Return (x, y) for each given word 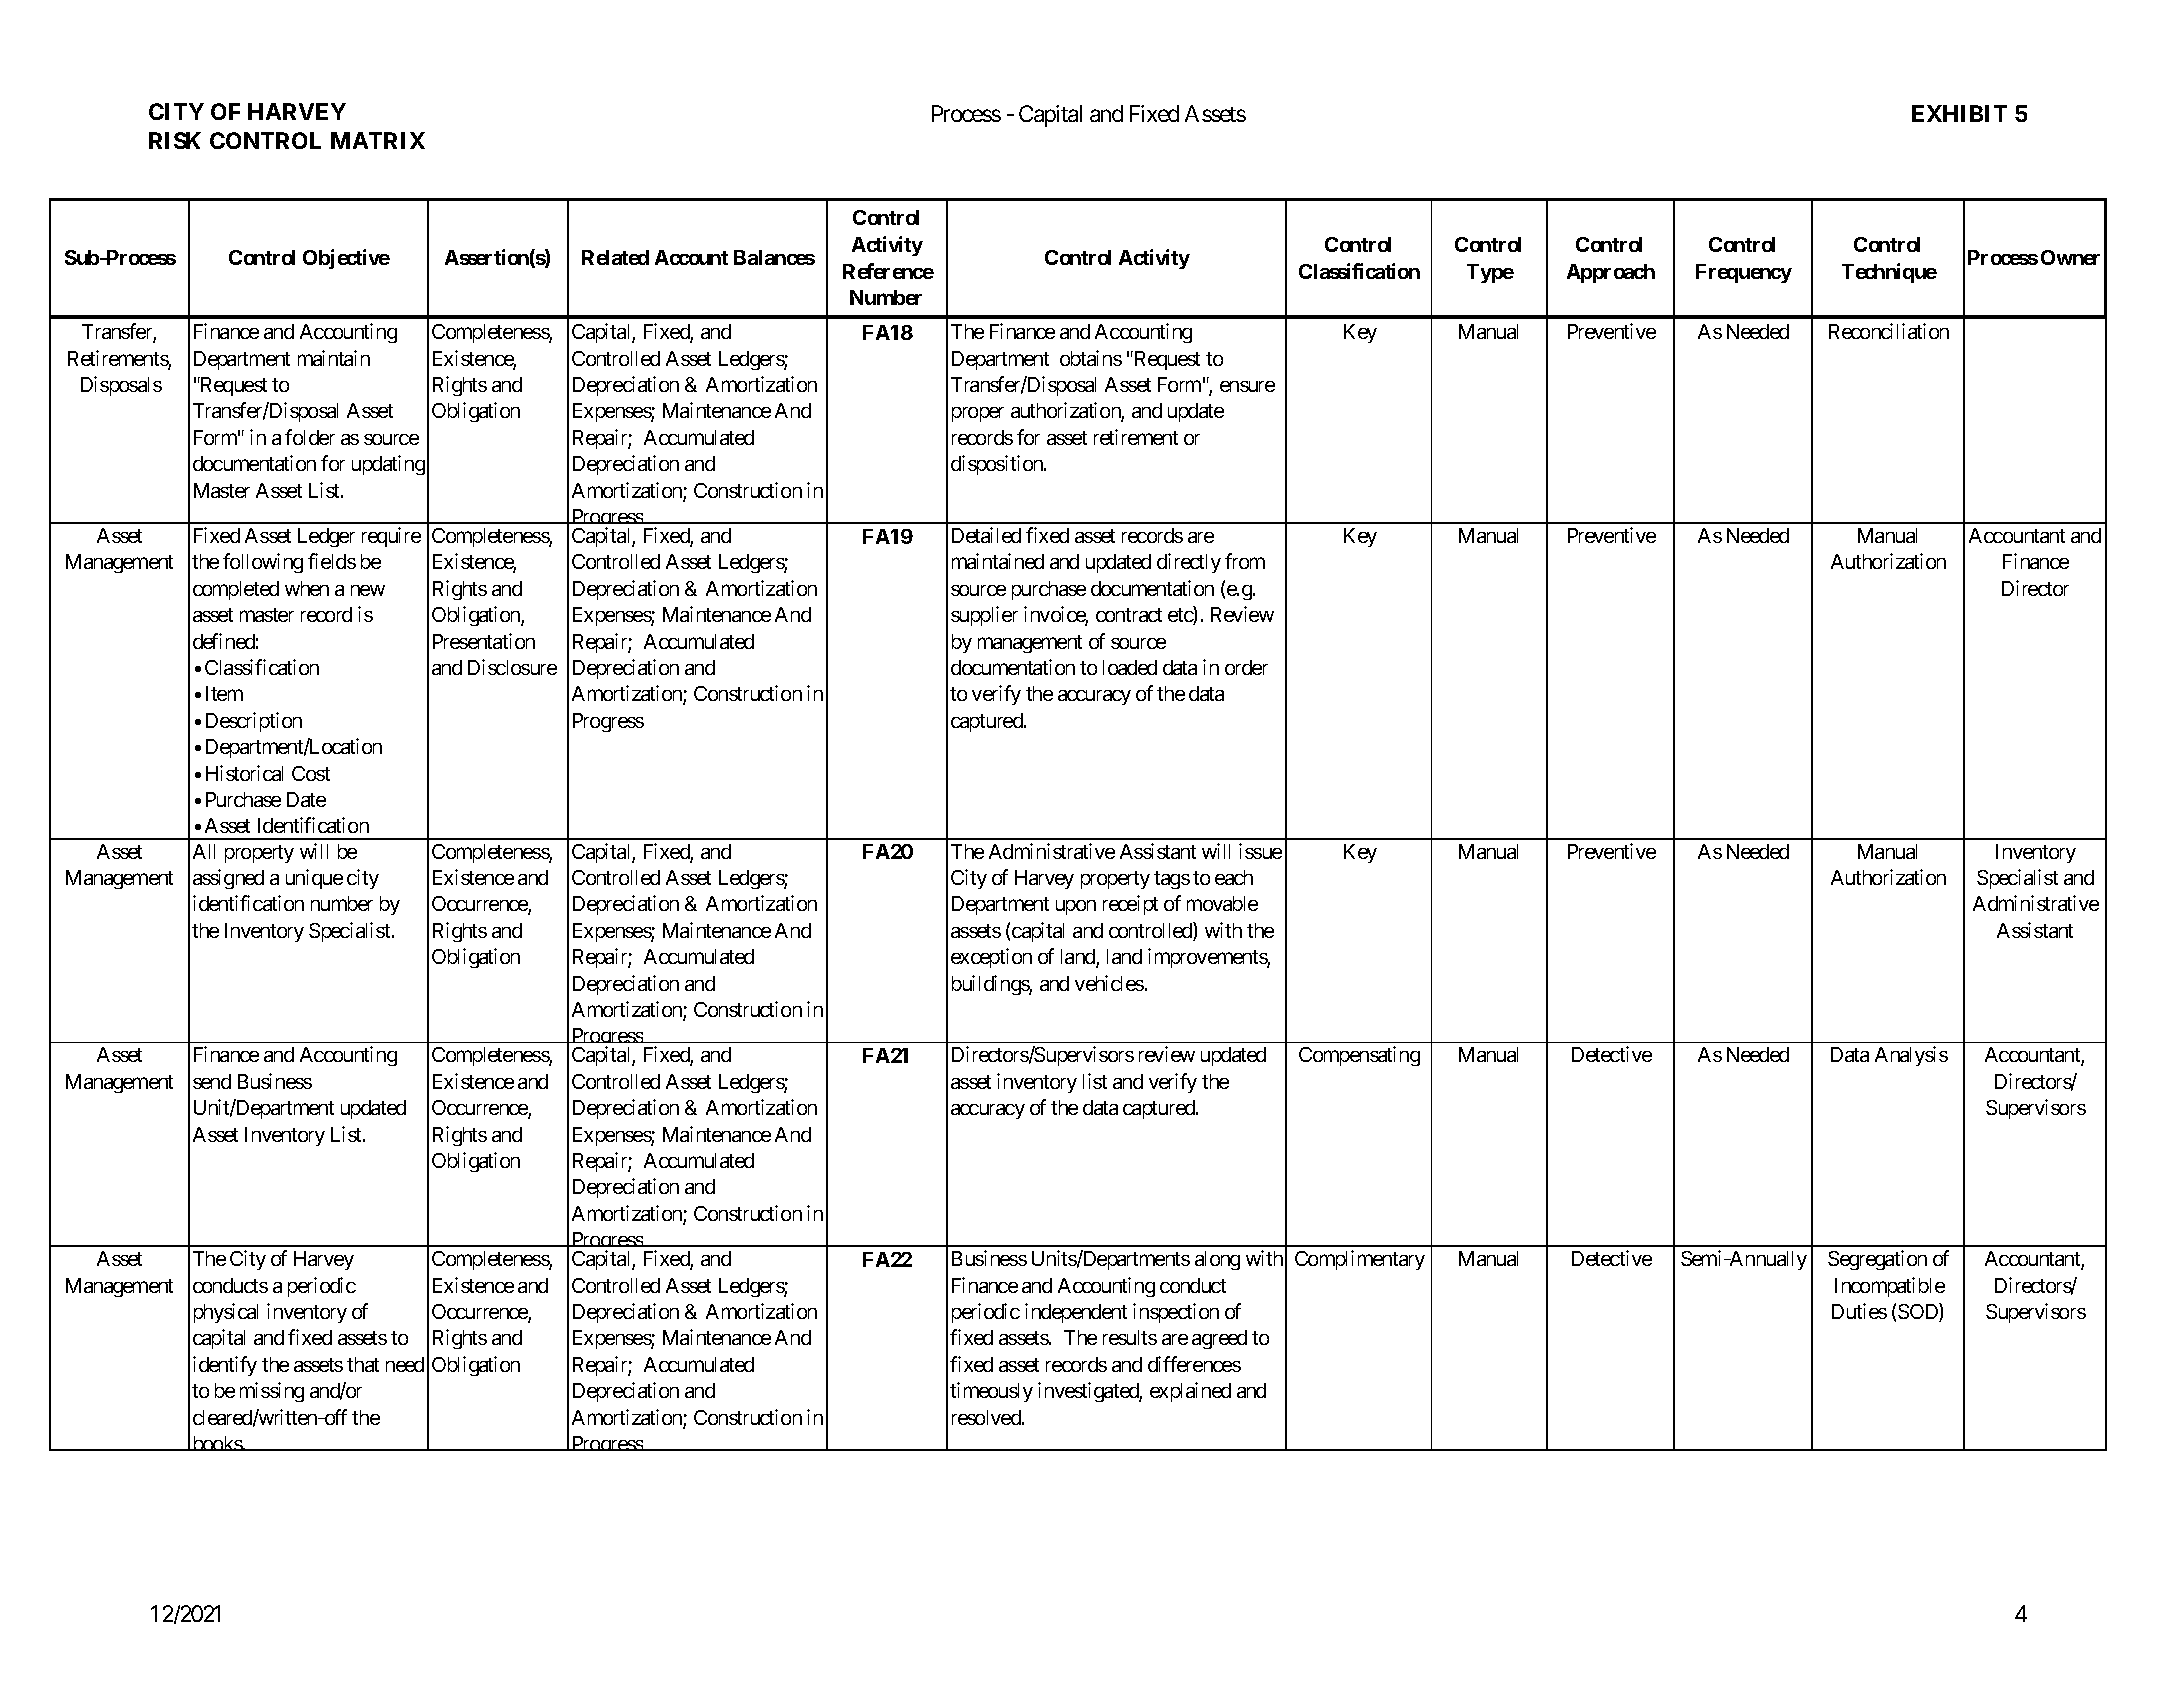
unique (314, 879)
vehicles (1109, 983)
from (1245, 561)
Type (1490, 273)
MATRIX (378, 140)
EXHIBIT (1959, 113)
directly (1189, 563)
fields (332, 561)
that (363, 1364)
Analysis (1911, 1056)
